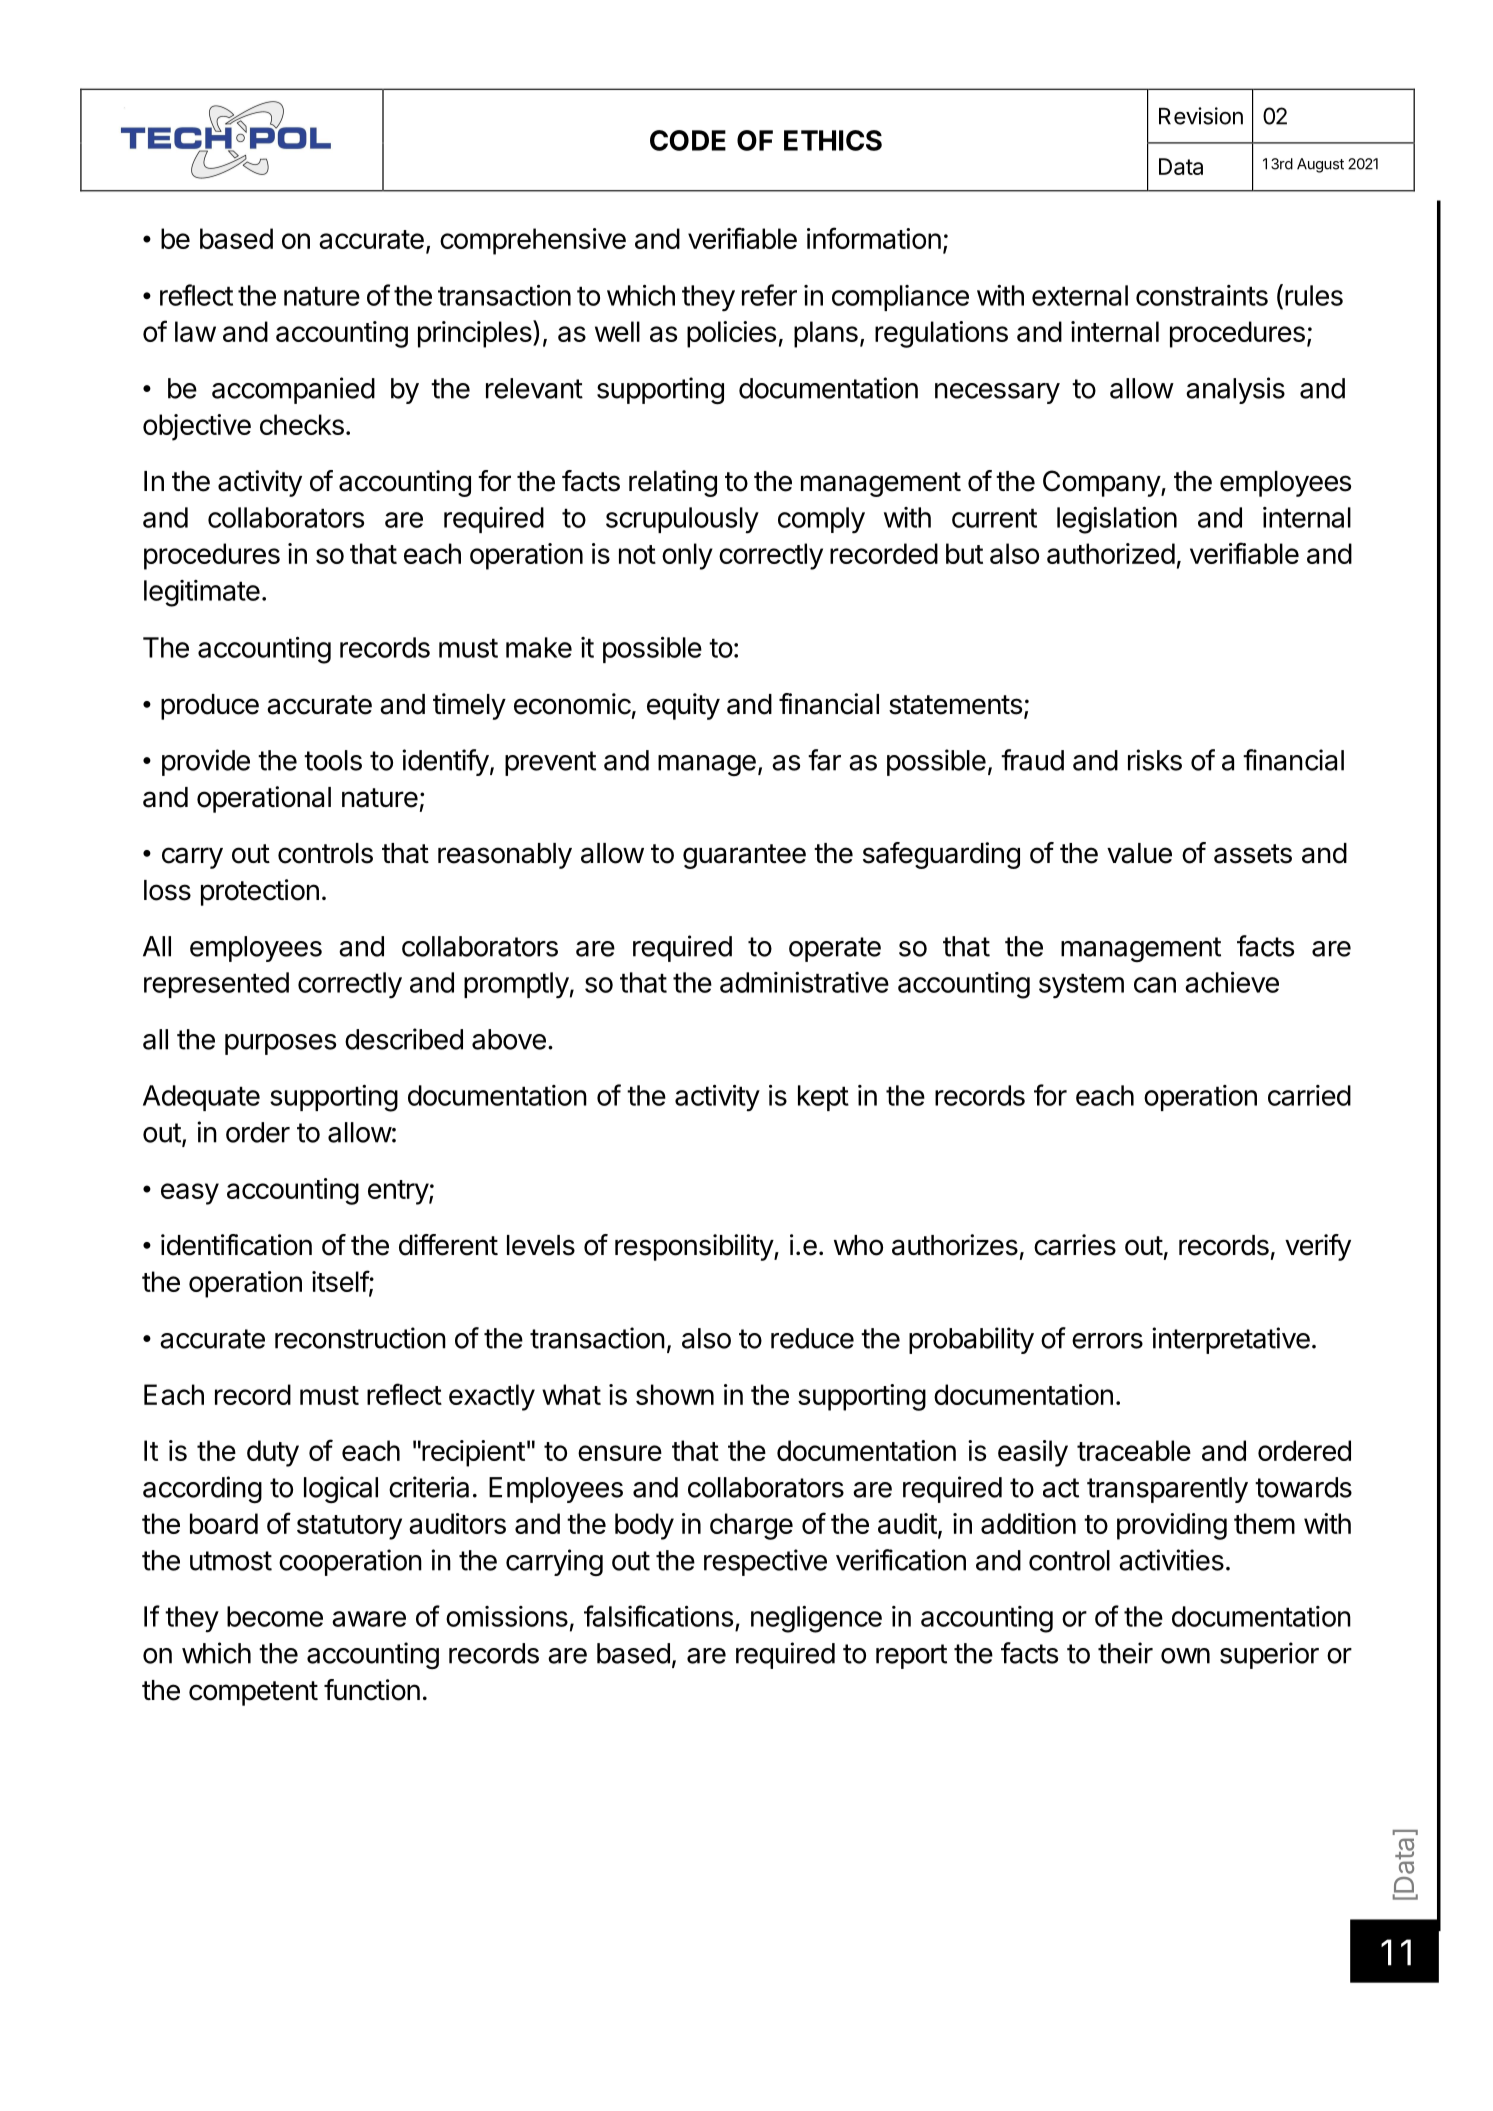  Describe the element at coordinates (275, 1616) in the page. I see `become` at that location.
